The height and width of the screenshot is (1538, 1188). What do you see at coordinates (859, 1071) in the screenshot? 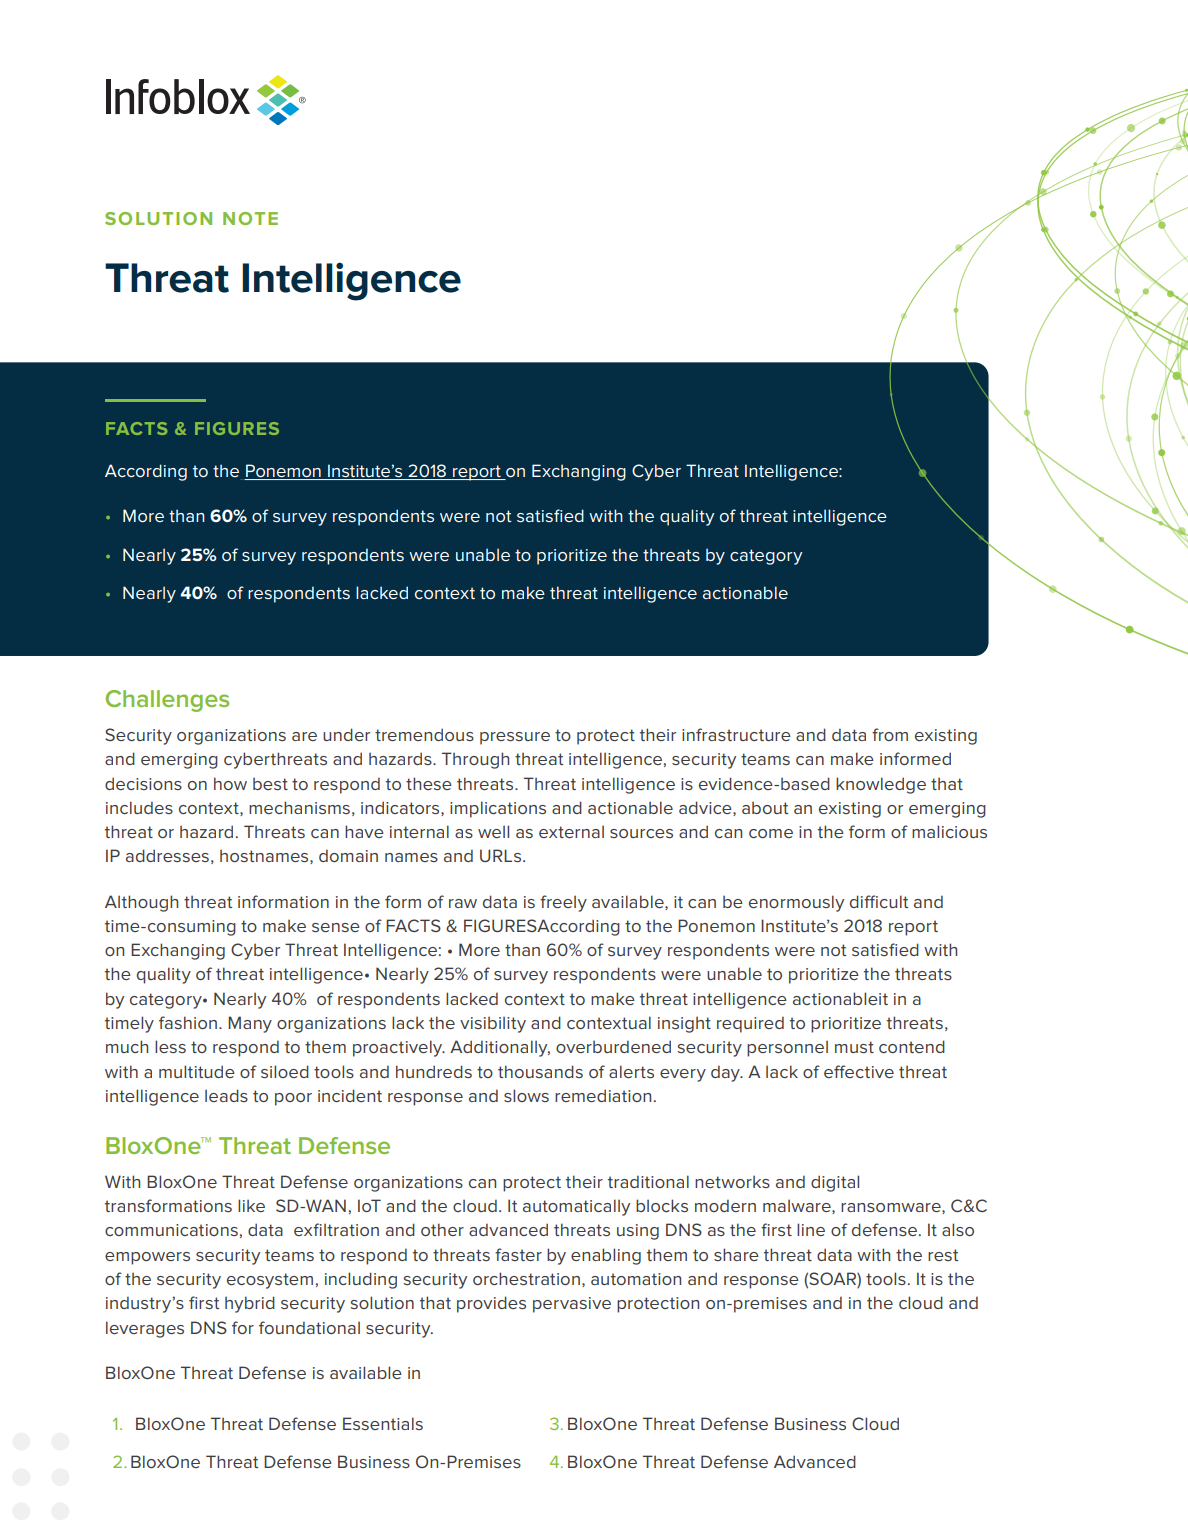
I see `effective` at bounding box center [859, 1071].
